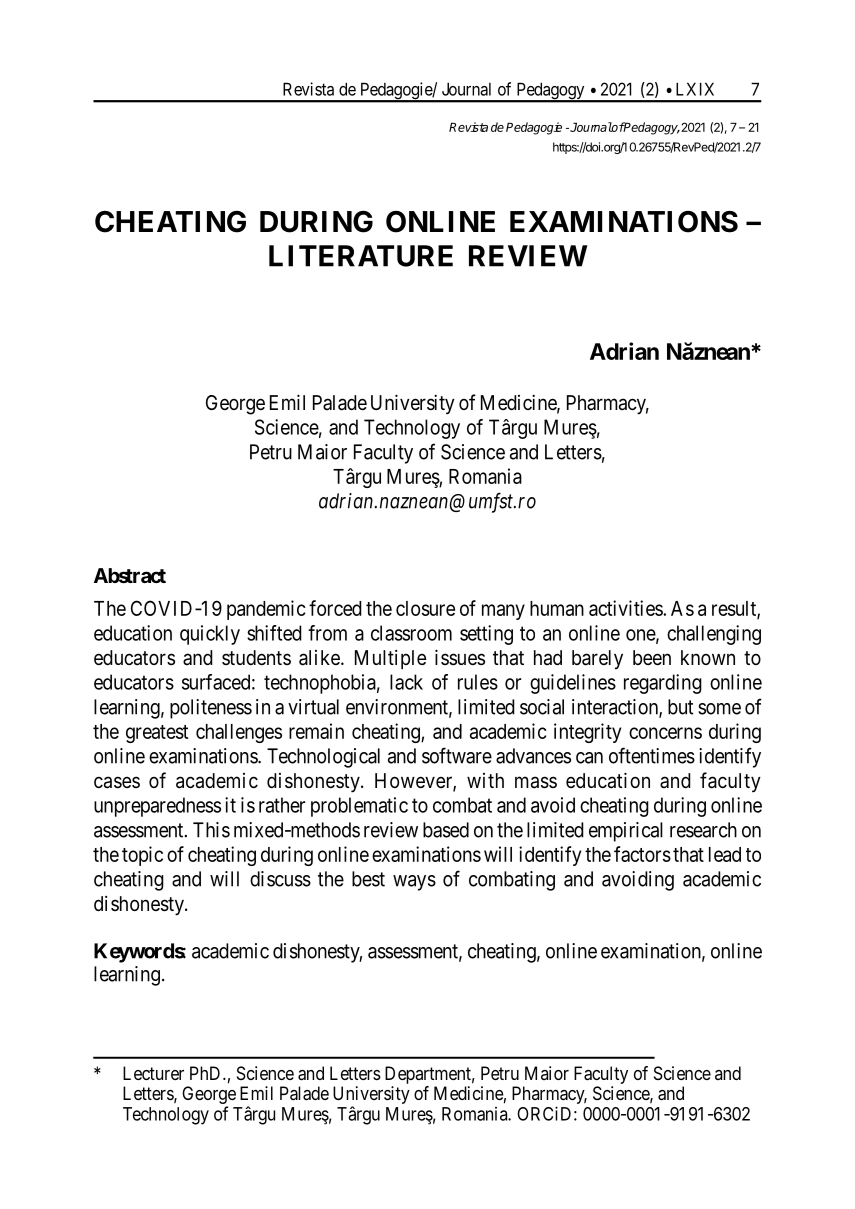  What do you see at coordinates (414, 883) in the screenshot?
I see `ways` at bounding box center [414, 883].
